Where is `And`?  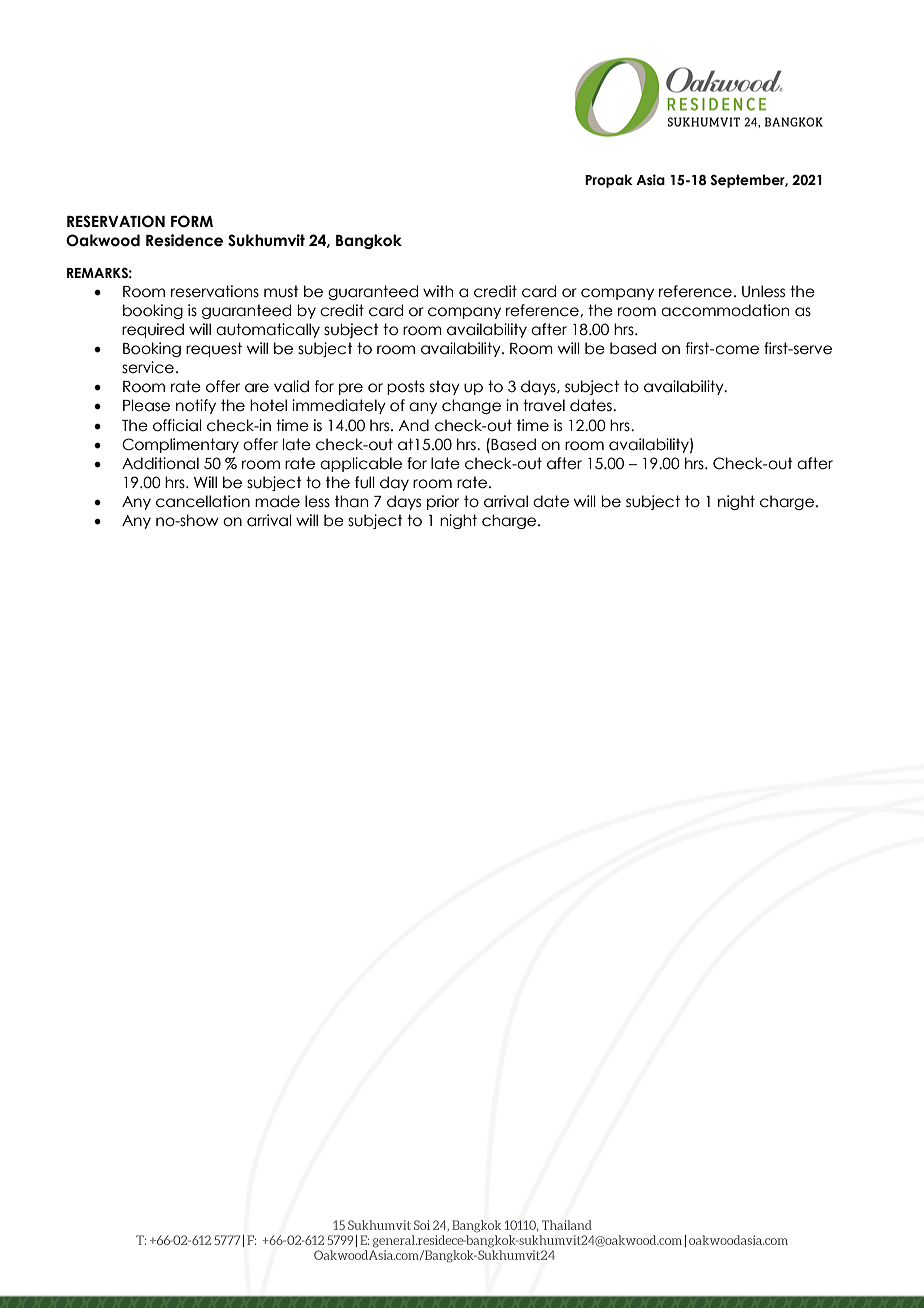 And is located at coordinates (413, 425).
